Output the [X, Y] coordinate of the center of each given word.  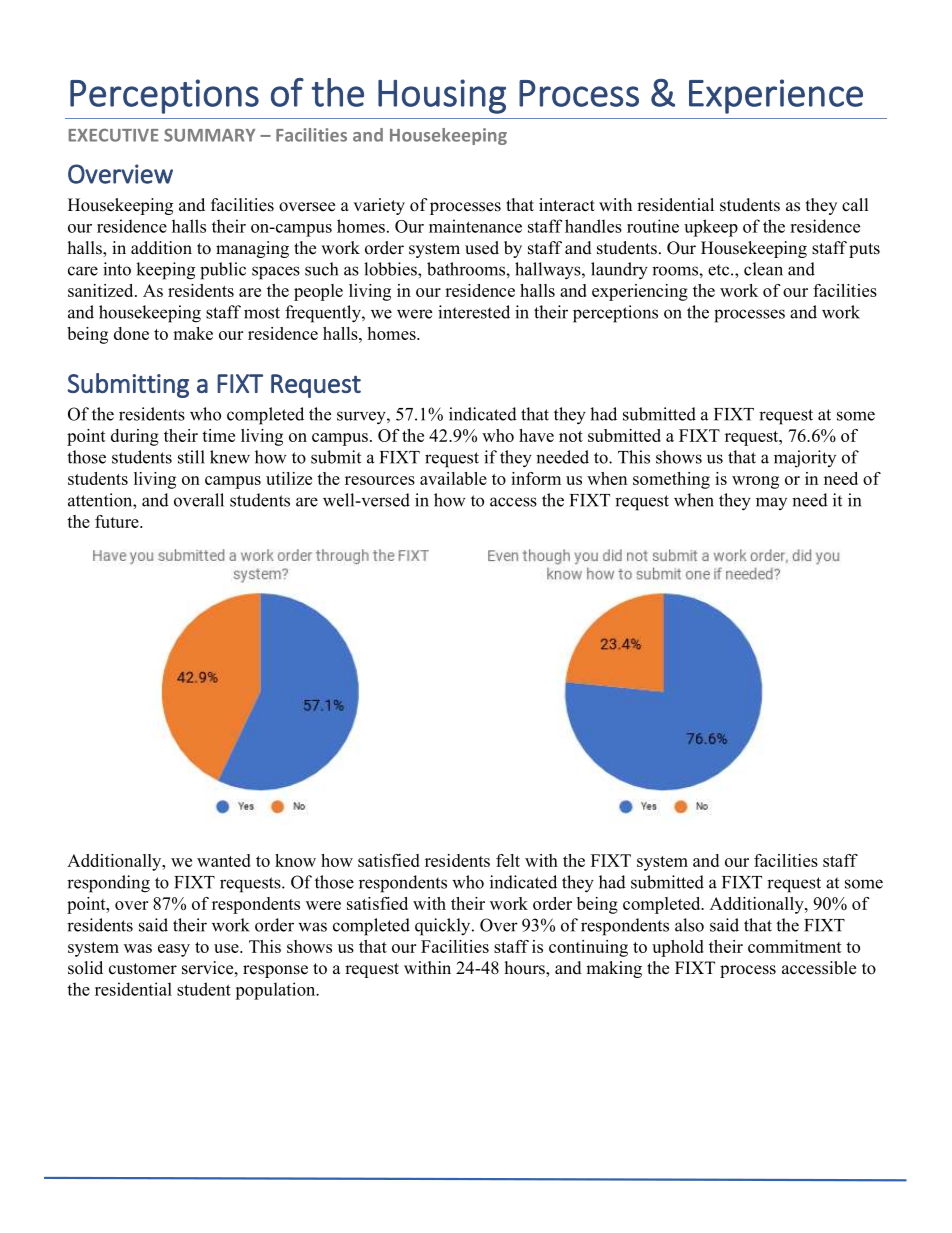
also [689, 925]
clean [763, 269]
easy [174, 950]
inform [536, 478]
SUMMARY [209, 135]
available [453, 478]
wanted [224, 860]
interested [474, 312]
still [191, 457]
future [118, 521]
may [771, 503]
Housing [442, 96]
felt [508, 860]
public [223, 271]
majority [805, 459]
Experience [776, 96]
